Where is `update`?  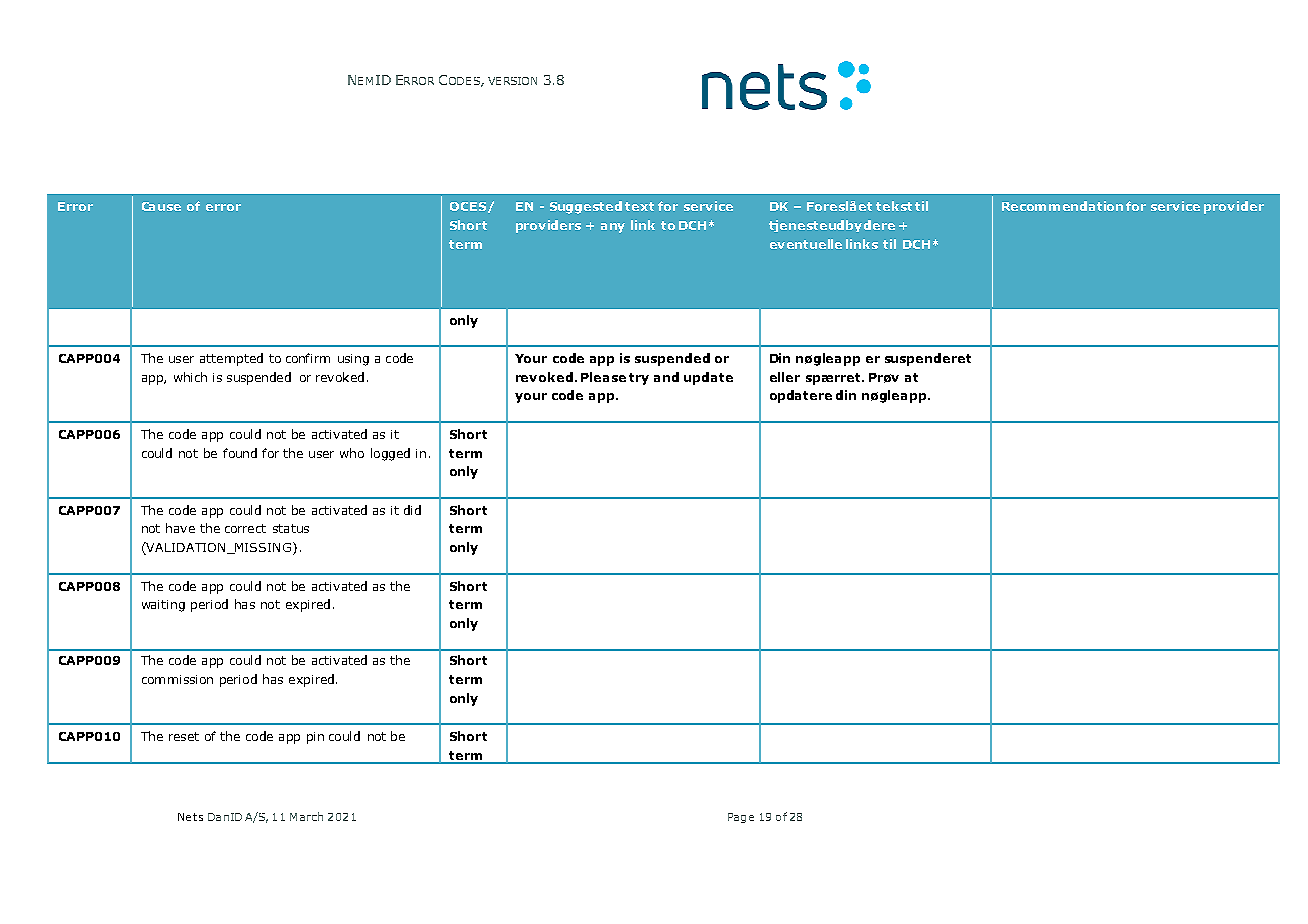
update is located at coordinates (708, 378).
